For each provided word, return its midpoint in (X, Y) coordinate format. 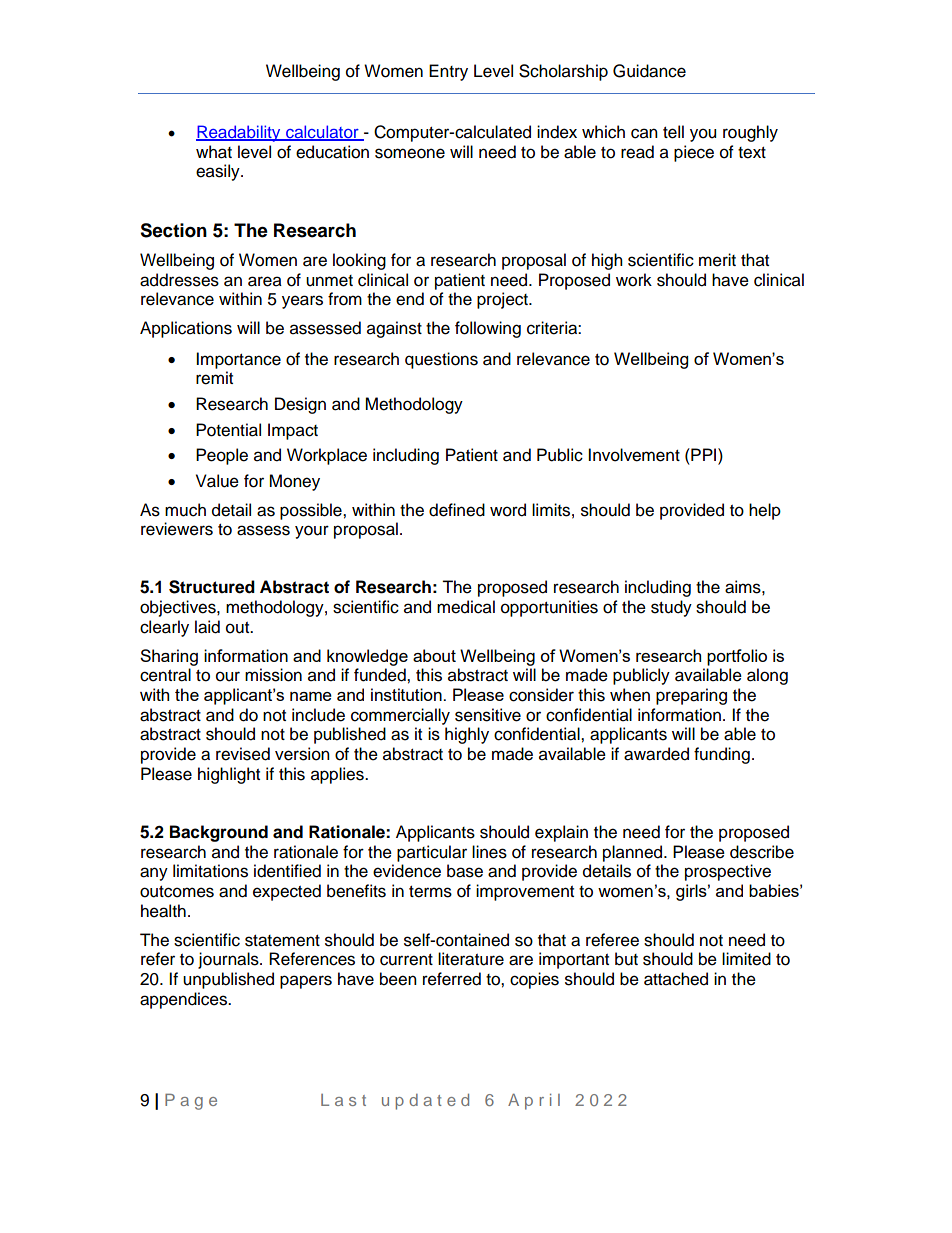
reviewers (177, 529)
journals (229, 960)
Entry (448, 72)
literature (471, 959)
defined (457, 510)
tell (673, 132)
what (214, 152)
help (765, 511)
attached (676, 979)
